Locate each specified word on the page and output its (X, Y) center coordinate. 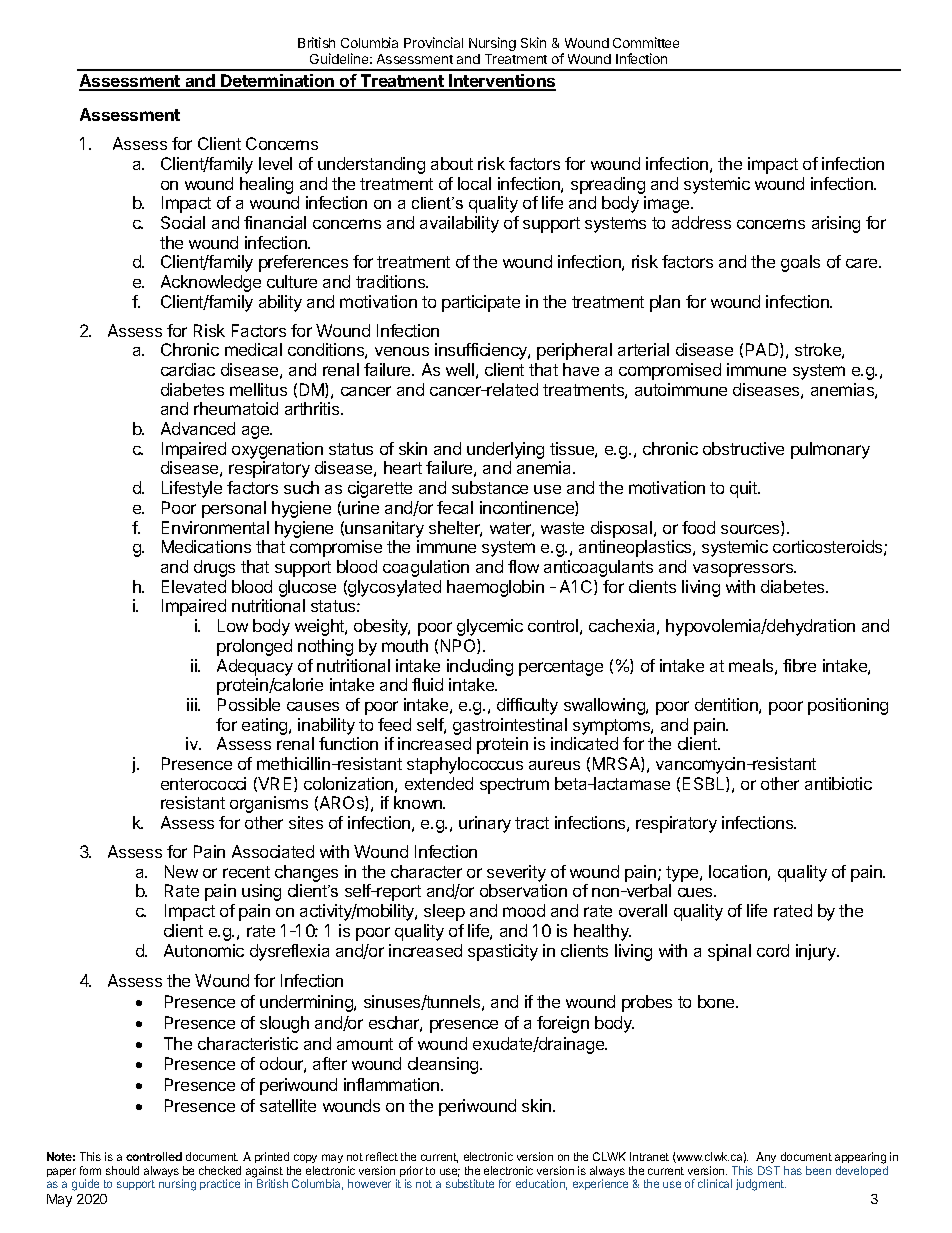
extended (439, 783)
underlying (505, 452)
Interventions (501, 82)
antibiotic (838, 783)
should (122, 1170)
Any (767, 1159)
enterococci (203, 783)
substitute (470, 1183)
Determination (278, 82)
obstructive (743, 448)
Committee (646, 42)
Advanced (198, 428)
